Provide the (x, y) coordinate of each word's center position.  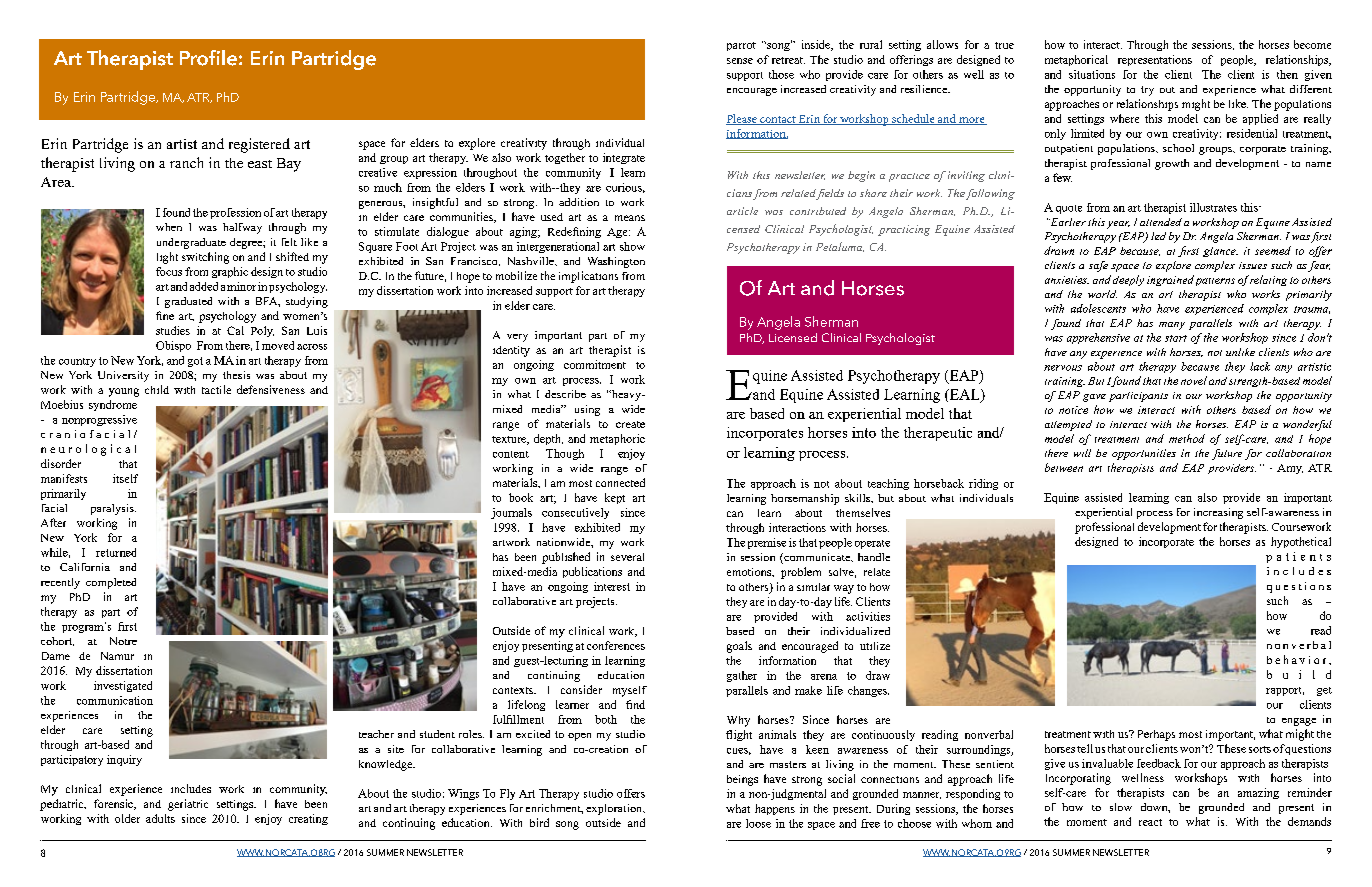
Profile (208, 58)
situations (1092, 74)
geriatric (188, 805)
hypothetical (1301, 542)
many (1172, 326)
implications (588, 277)
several (627, 557)
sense (740, 61)
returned (116, 552)
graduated (188, 302)
